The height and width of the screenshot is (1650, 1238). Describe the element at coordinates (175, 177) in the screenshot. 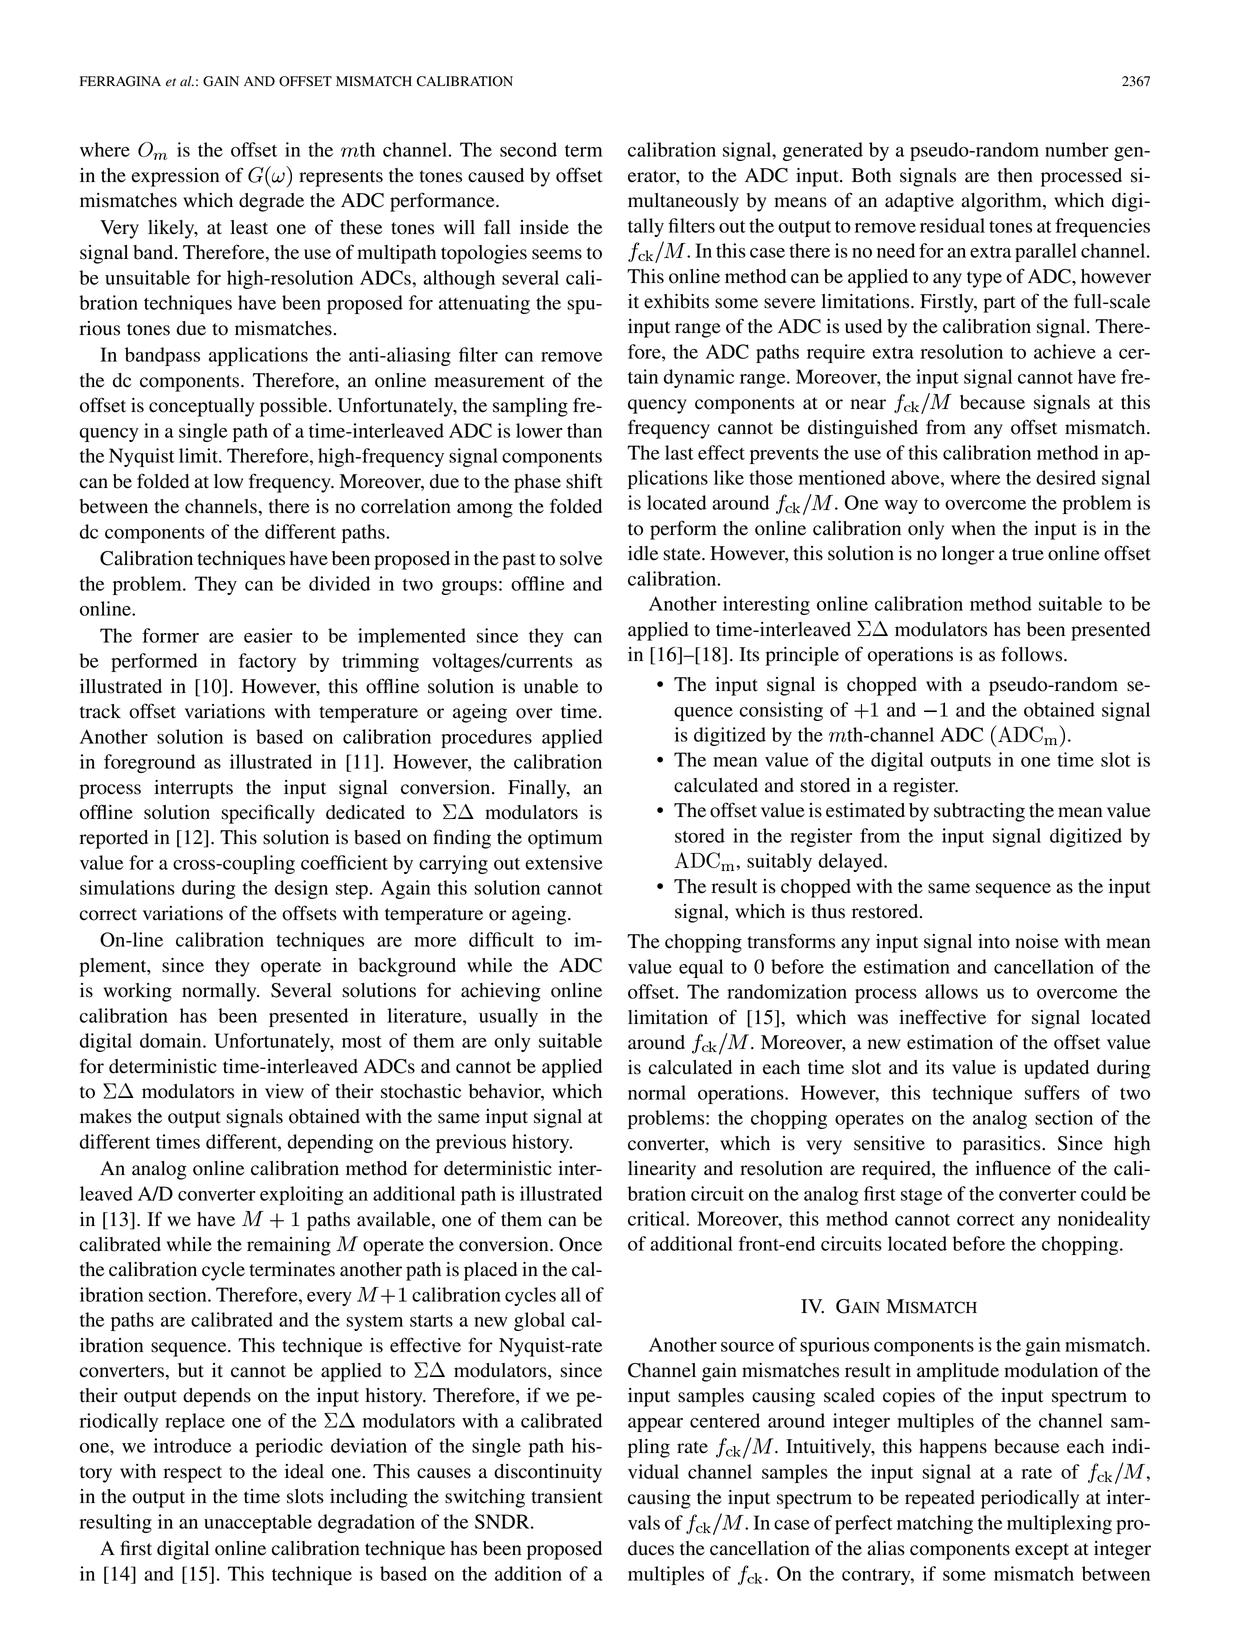

I see `expression` at that location.
